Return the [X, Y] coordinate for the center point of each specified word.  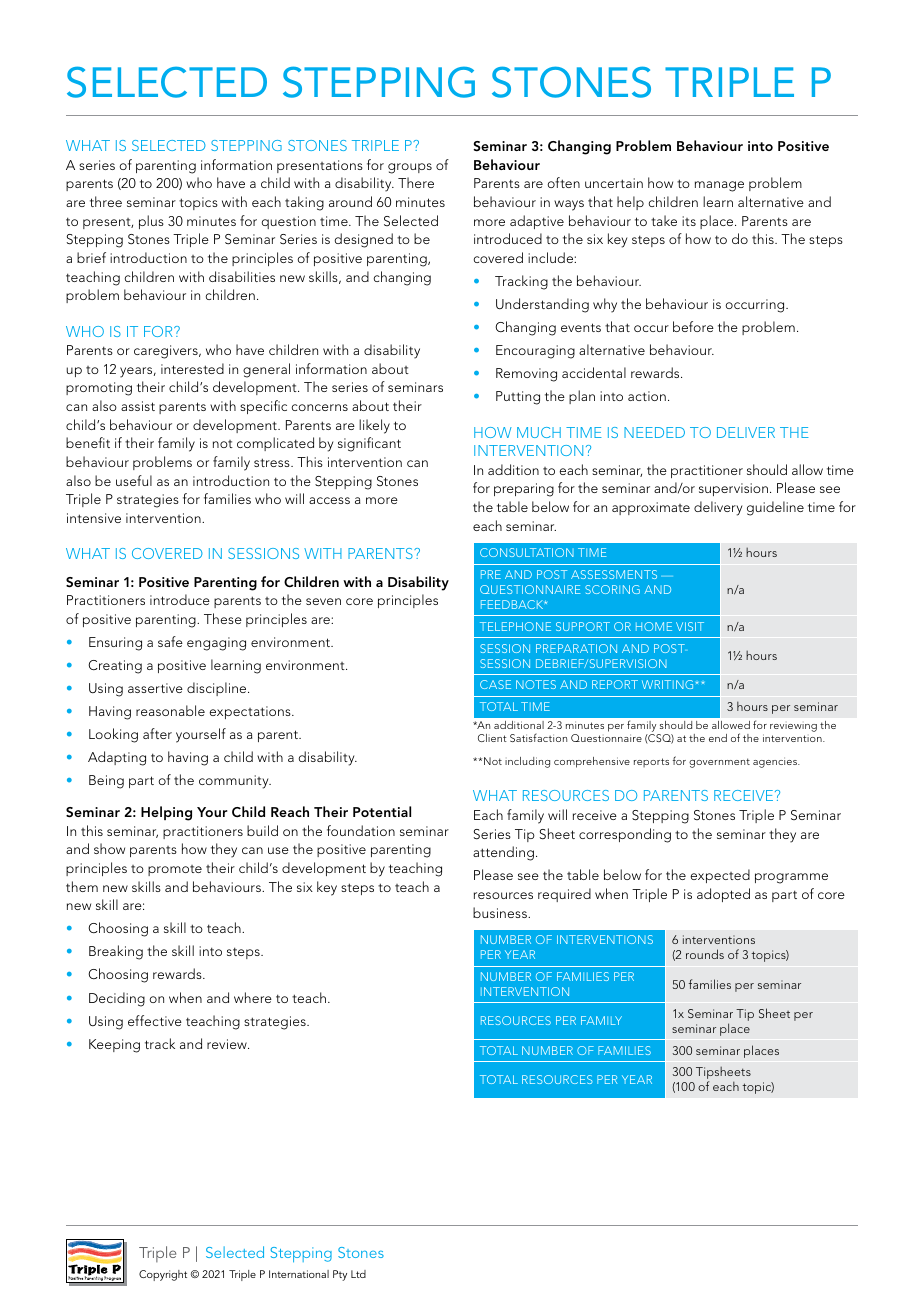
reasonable [170, 710]
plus [151, 222]
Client [492, 738]
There [416, 182]
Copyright [163, 1275]
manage [719, 186]
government [719, 763]
